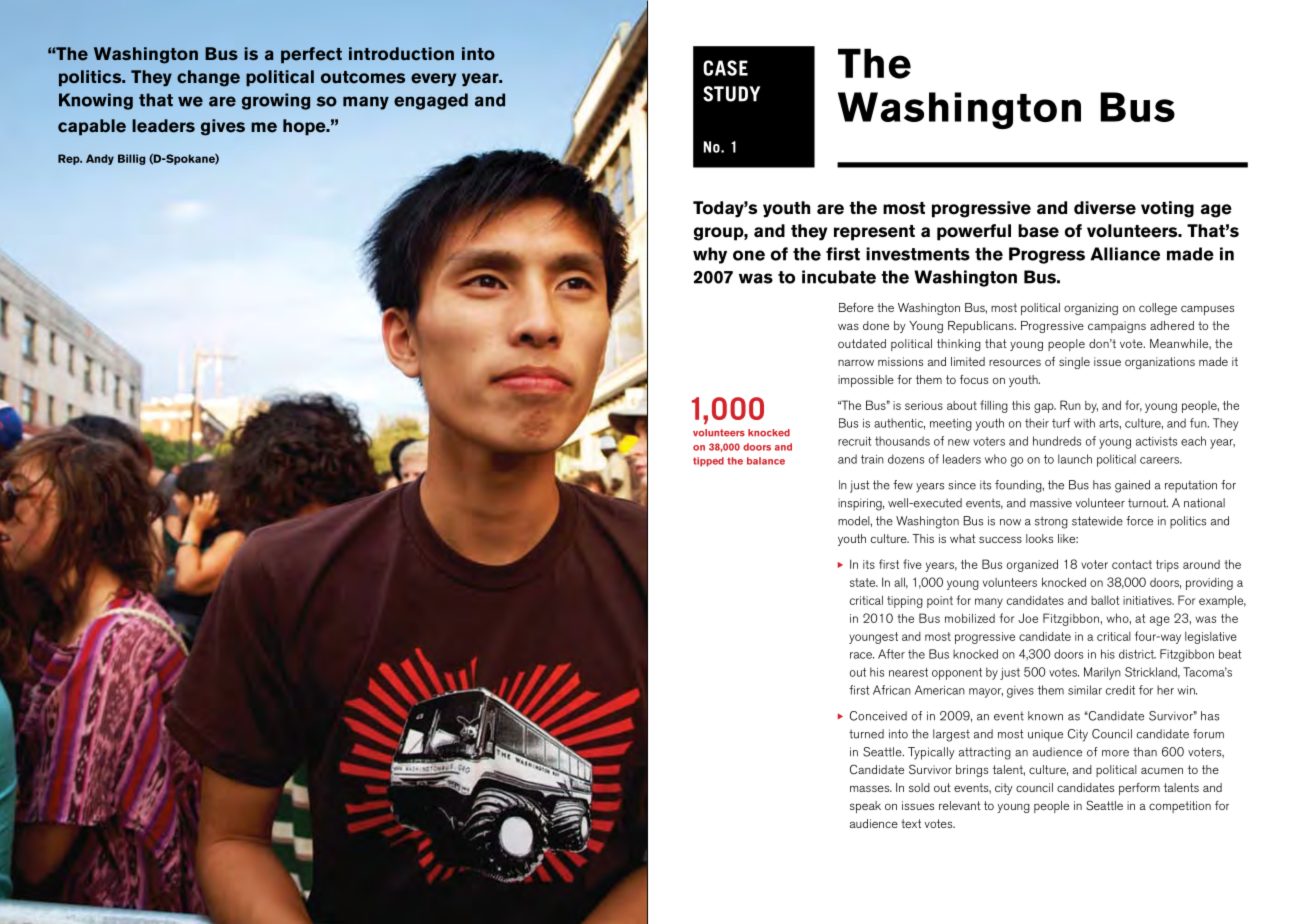  I want to click on After, so click(891, 654).
